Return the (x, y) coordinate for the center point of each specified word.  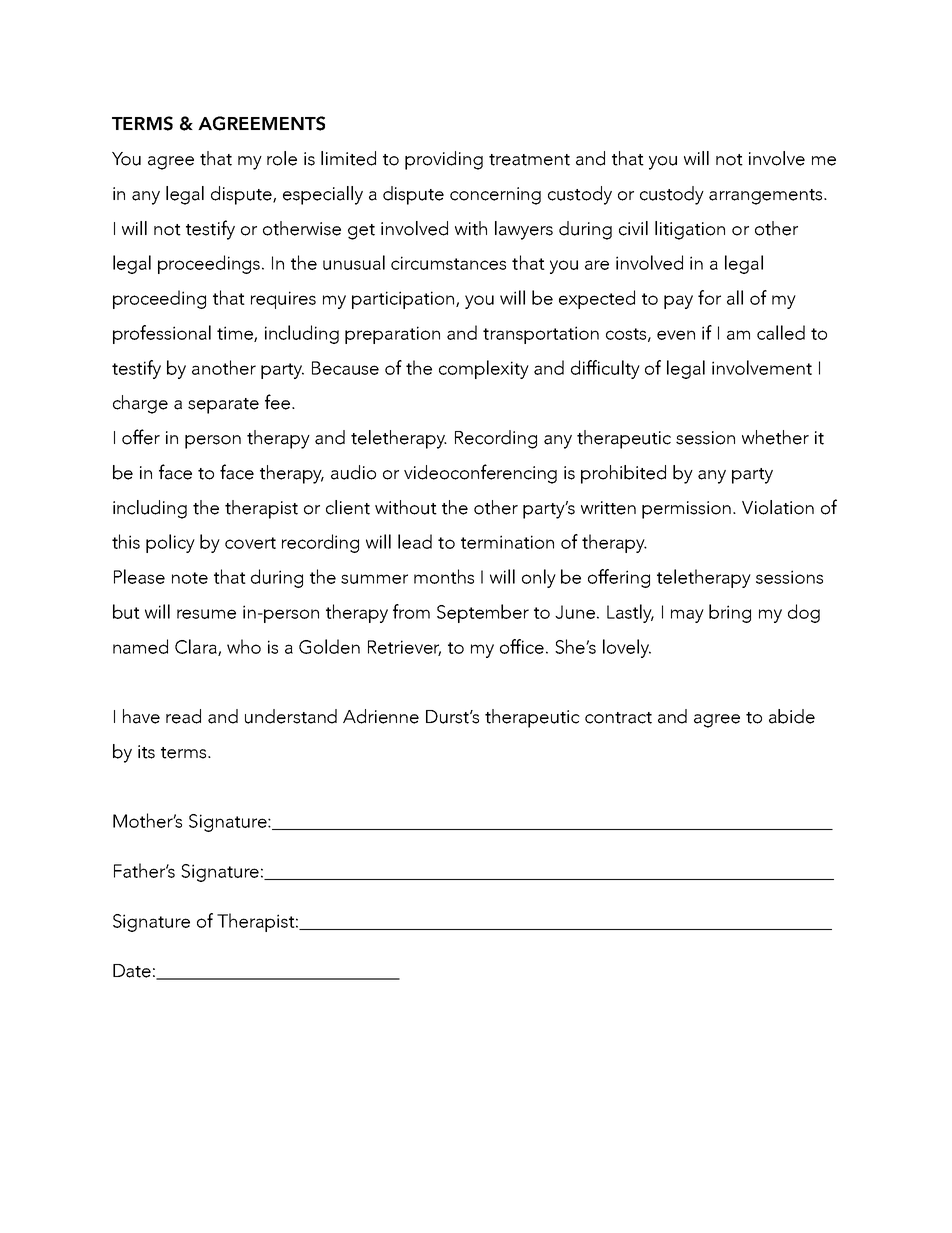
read (183, 716)
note (190, 578)
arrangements (767, 197)
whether (775, 437)
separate (223, 406)
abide (792, 716)
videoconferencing (480, 474)
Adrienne (381, 716)
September (483, 613)
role (282, 158)
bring (730, 613)
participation (404, 300)
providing (444, 160)
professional (162, 334)
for (709, 297)
